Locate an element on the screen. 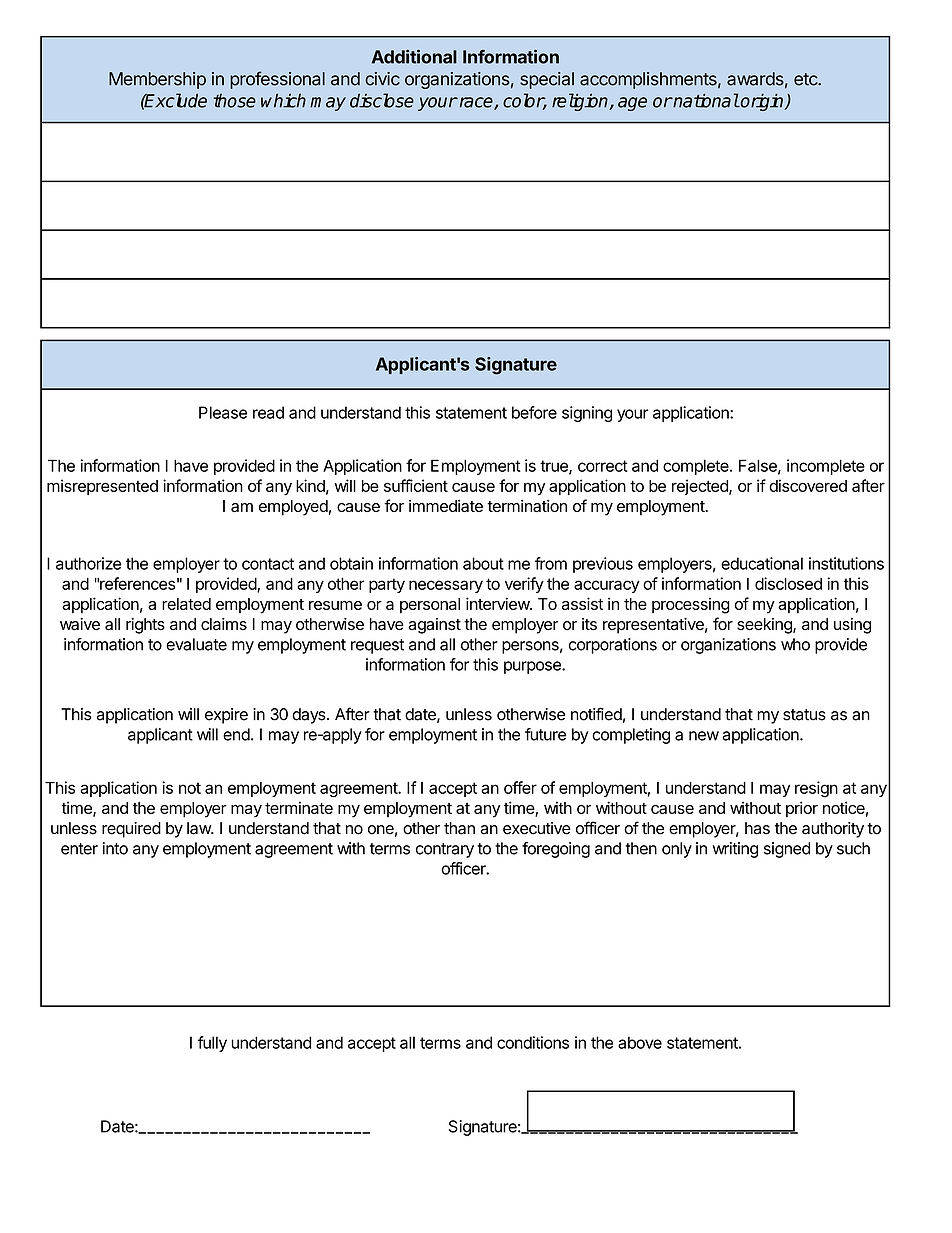 The image size is (952, 1233). Membership is located at coordinates (157, 80).
